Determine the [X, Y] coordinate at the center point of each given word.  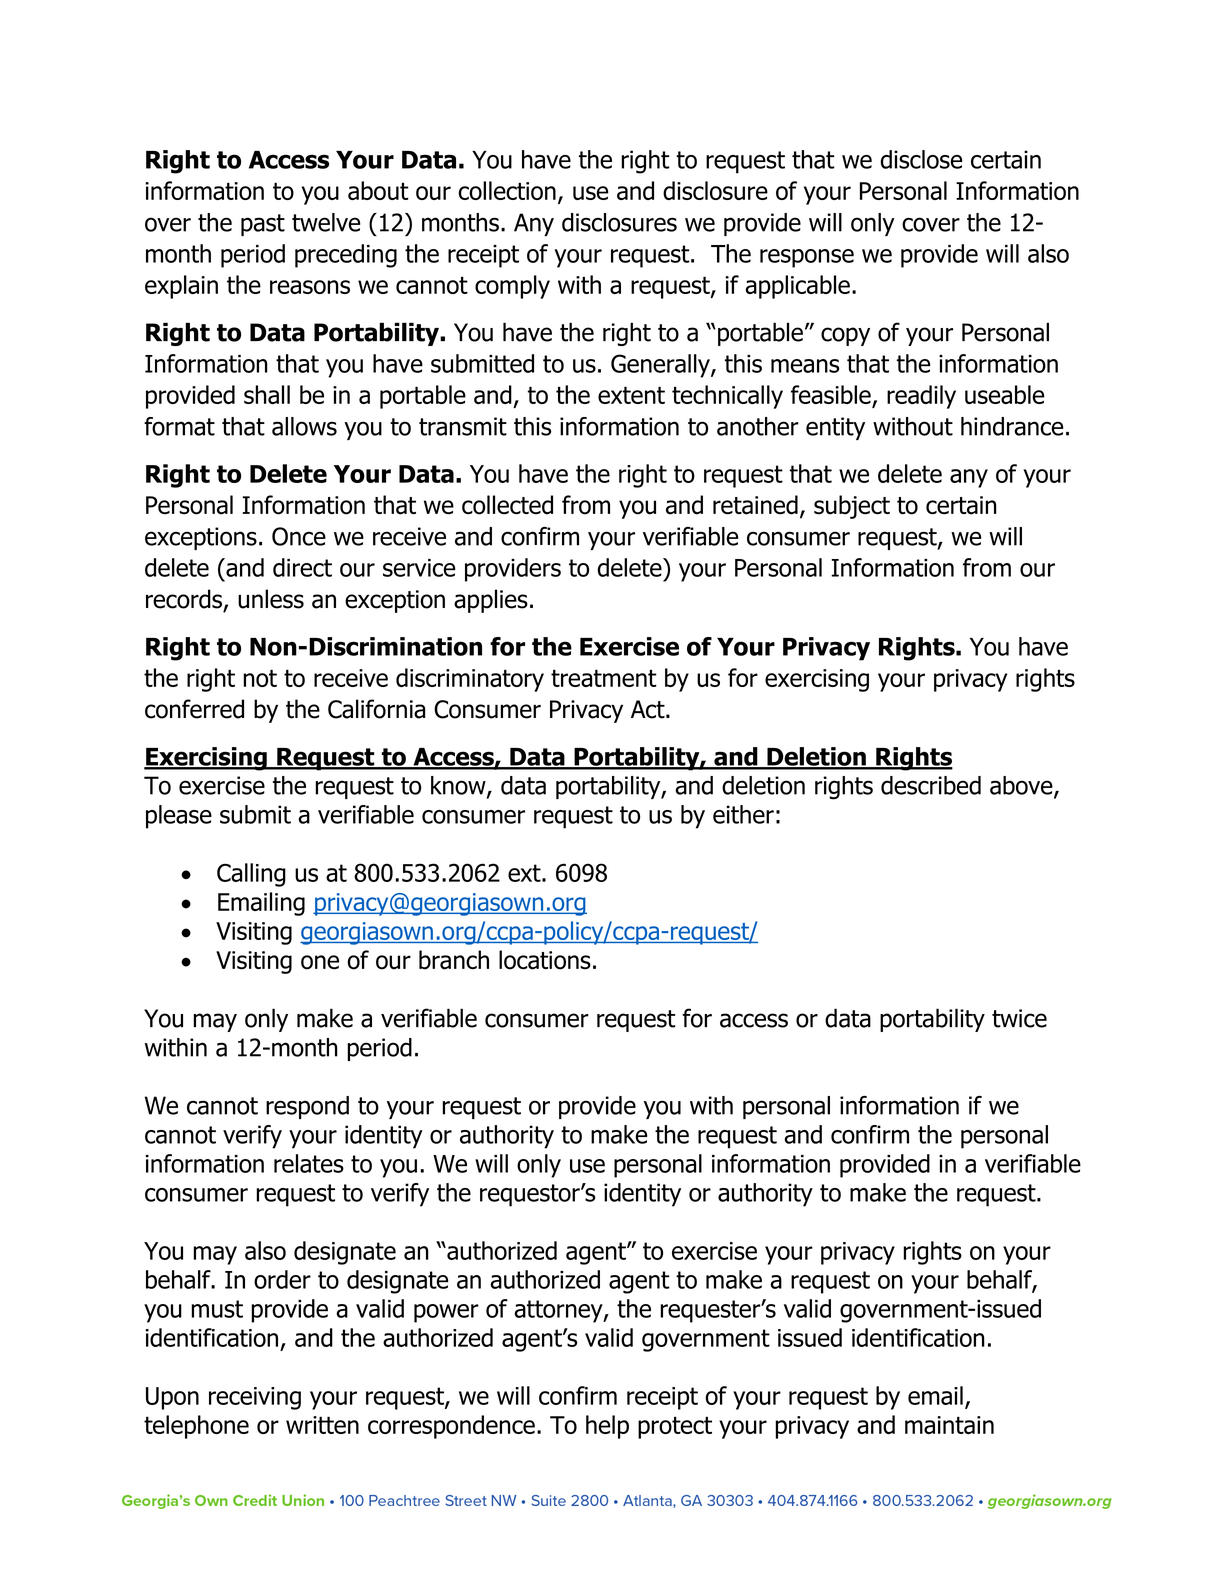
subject [852, 507]
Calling [251, 875]
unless [271, 599]
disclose [921, 159]
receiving [255, 1398]
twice [1019, 1018]
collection [507, 190]
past [263, 225]
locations [545, 960]
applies [491, 601]
